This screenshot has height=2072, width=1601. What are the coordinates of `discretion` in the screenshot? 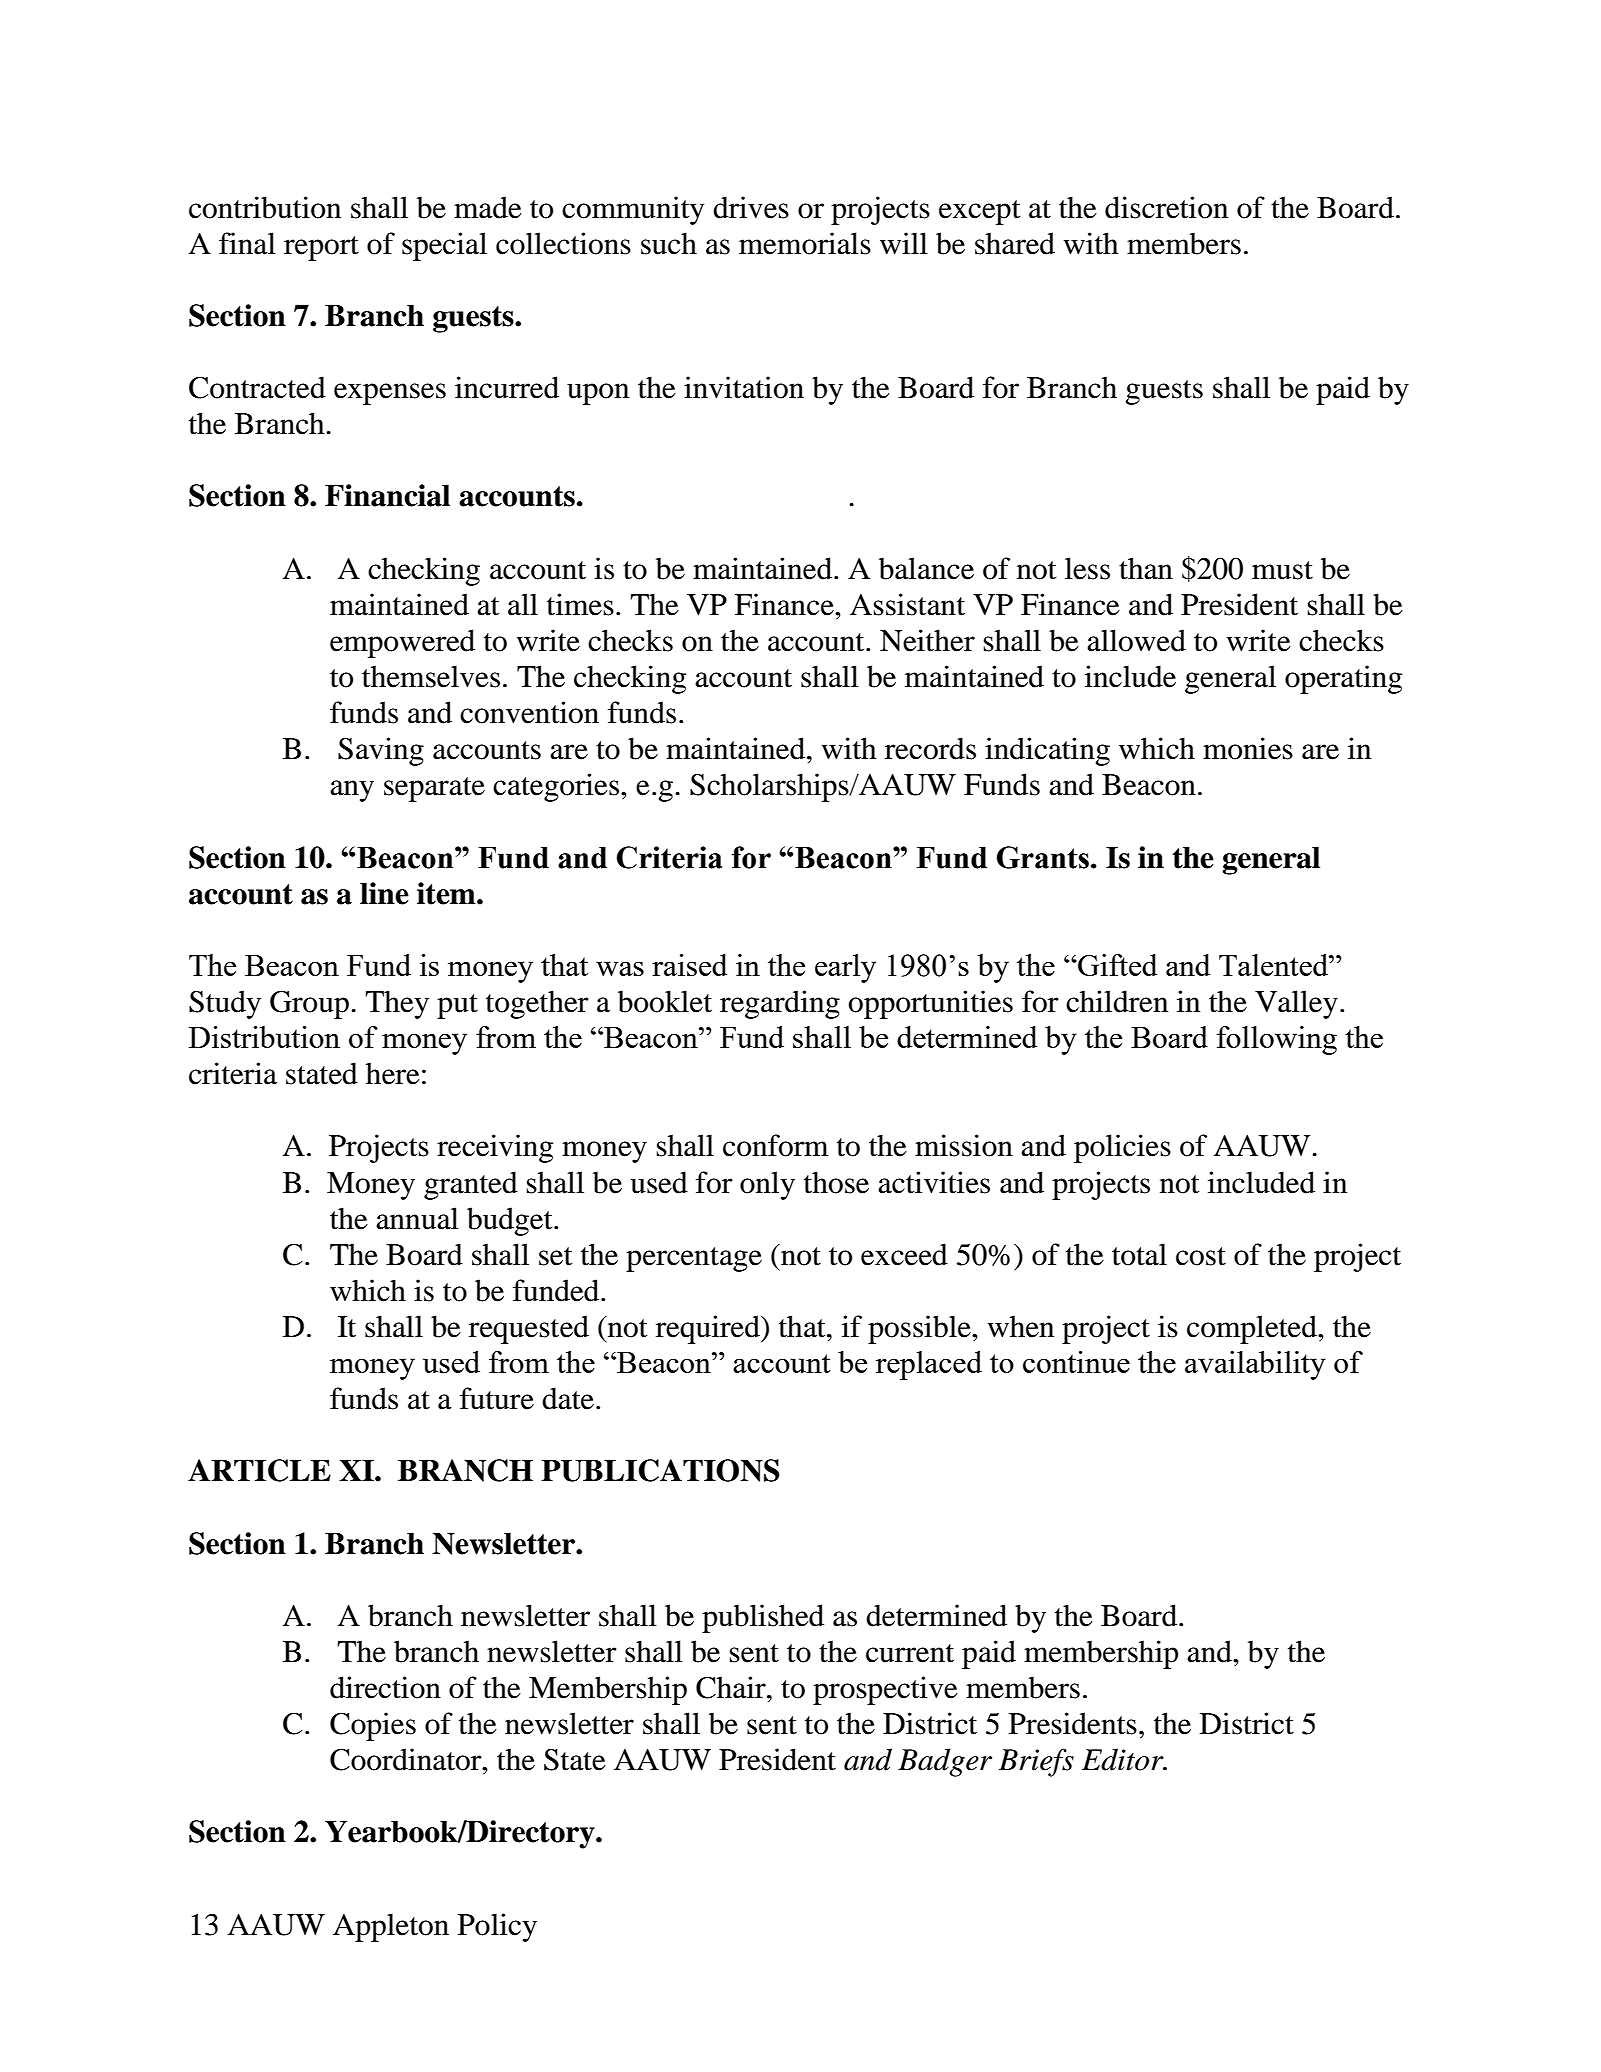 It's located at (1166, 207).
